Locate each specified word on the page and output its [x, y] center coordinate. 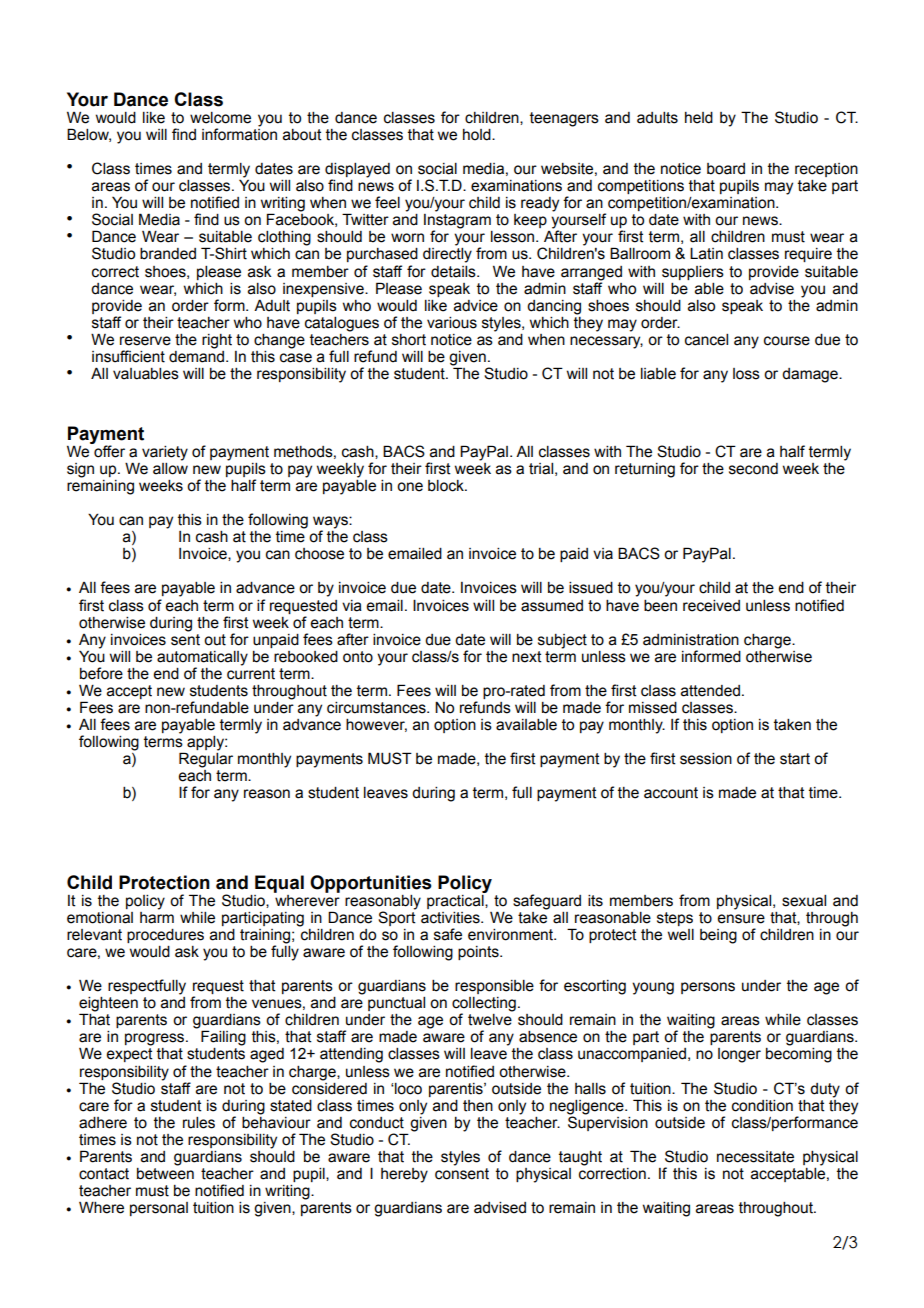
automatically [202, 658]
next [527, 657]
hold [478, 135]
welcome [220, 118]
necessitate [755, 1157]
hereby [404, 1175]
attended [710, 691]
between [165, 1172]
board [726, 169]
